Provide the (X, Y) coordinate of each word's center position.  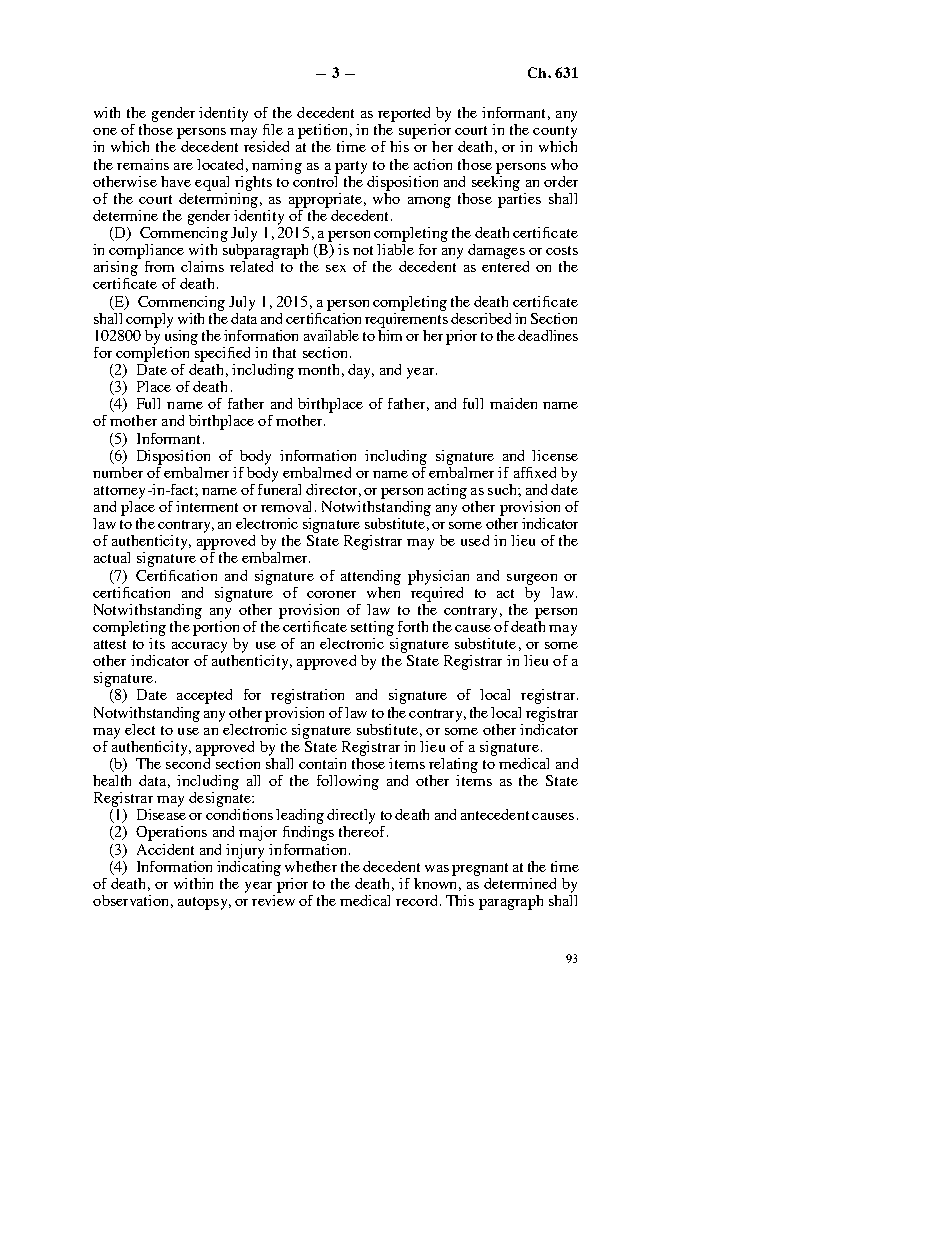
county (555, 132)
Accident (165, 849)
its (157, 642)
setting (372, 628)
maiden (513, 403)
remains (143, 164)
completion (152, 353)
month (318, 369)
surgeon (532, 579)
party (351, 167)
